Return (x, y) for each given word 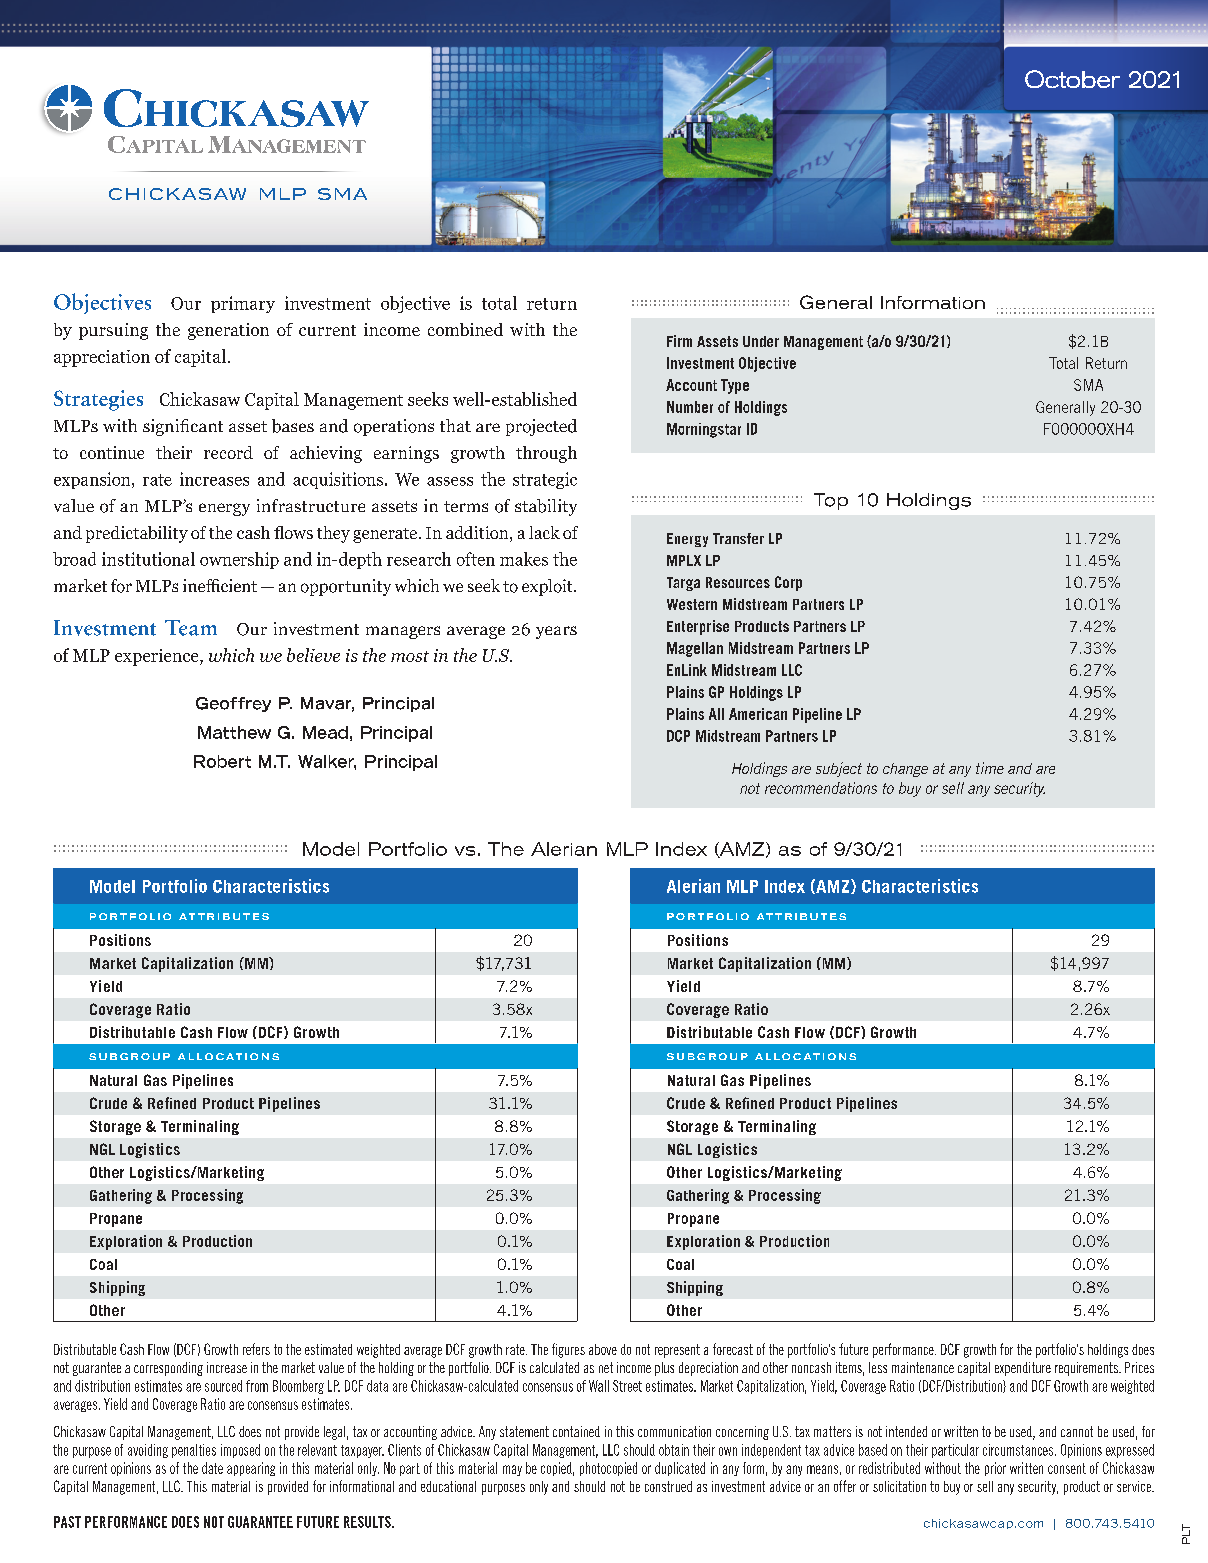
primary (243, 304)
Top (831, 501)
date (212, 1468)
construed (668, 1486)
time (990, 768)
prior (995, 1469)
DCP (678, 736)
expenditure (1023, 1369)
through (546, 454)
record (228, 452)
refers (256, 1349)
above (603, 1349)
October (1072, 79)
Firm (679, 341)
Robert (222, 761)
